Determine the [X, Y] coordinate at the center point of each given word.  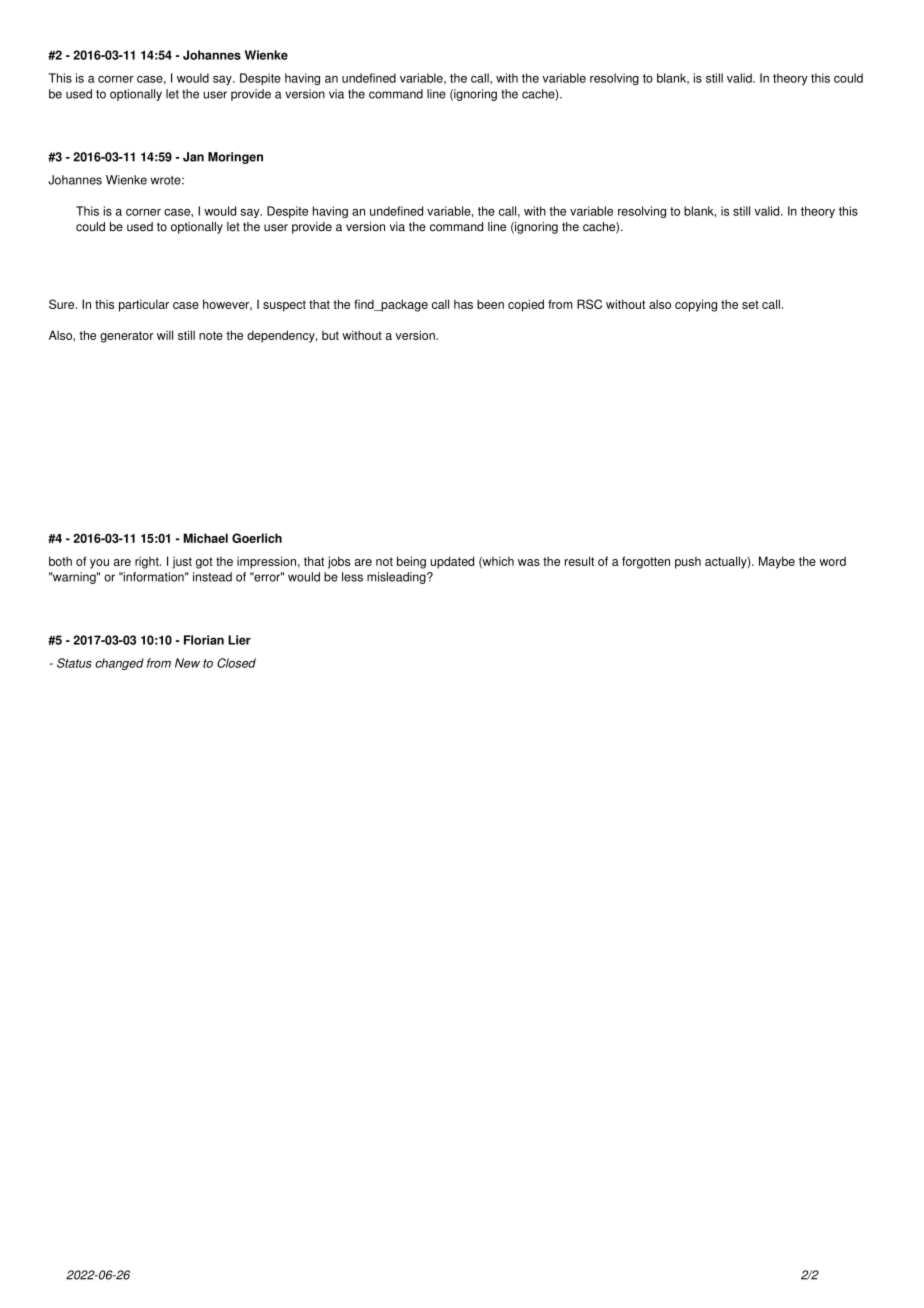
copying [696, 305]
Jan [193, 157]
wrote [166, 180]
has [463, 304]
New [187, 663]
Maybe [777, 562]
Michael [206, 538]
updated [452, 562]
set [750, 304]
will [165, 335]
